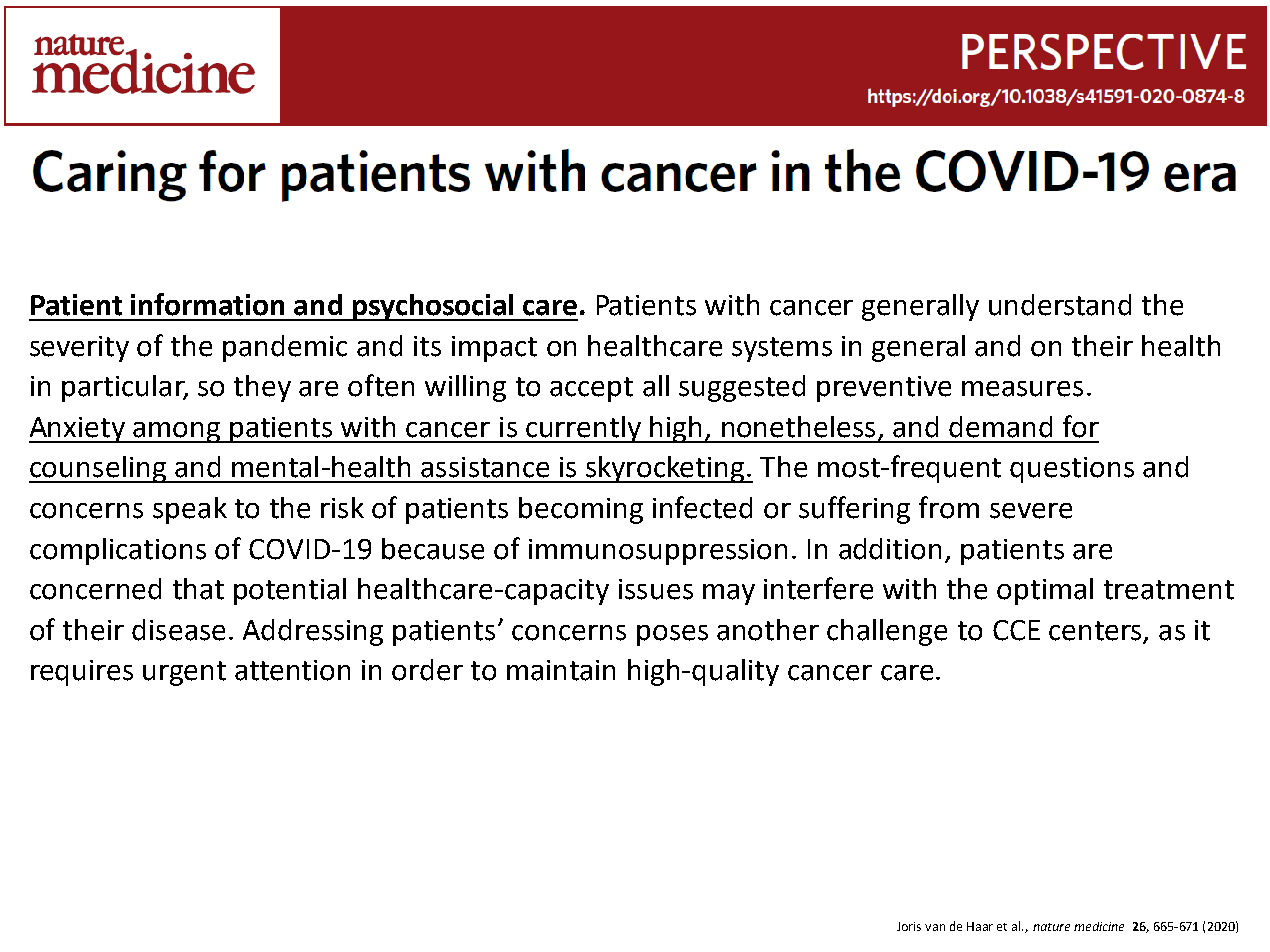 This screenshot has width=1270, height=952. What do you see at coordinates (190, 510) in the screenshot?
I see `speak` at bounding box center [190, 510].
